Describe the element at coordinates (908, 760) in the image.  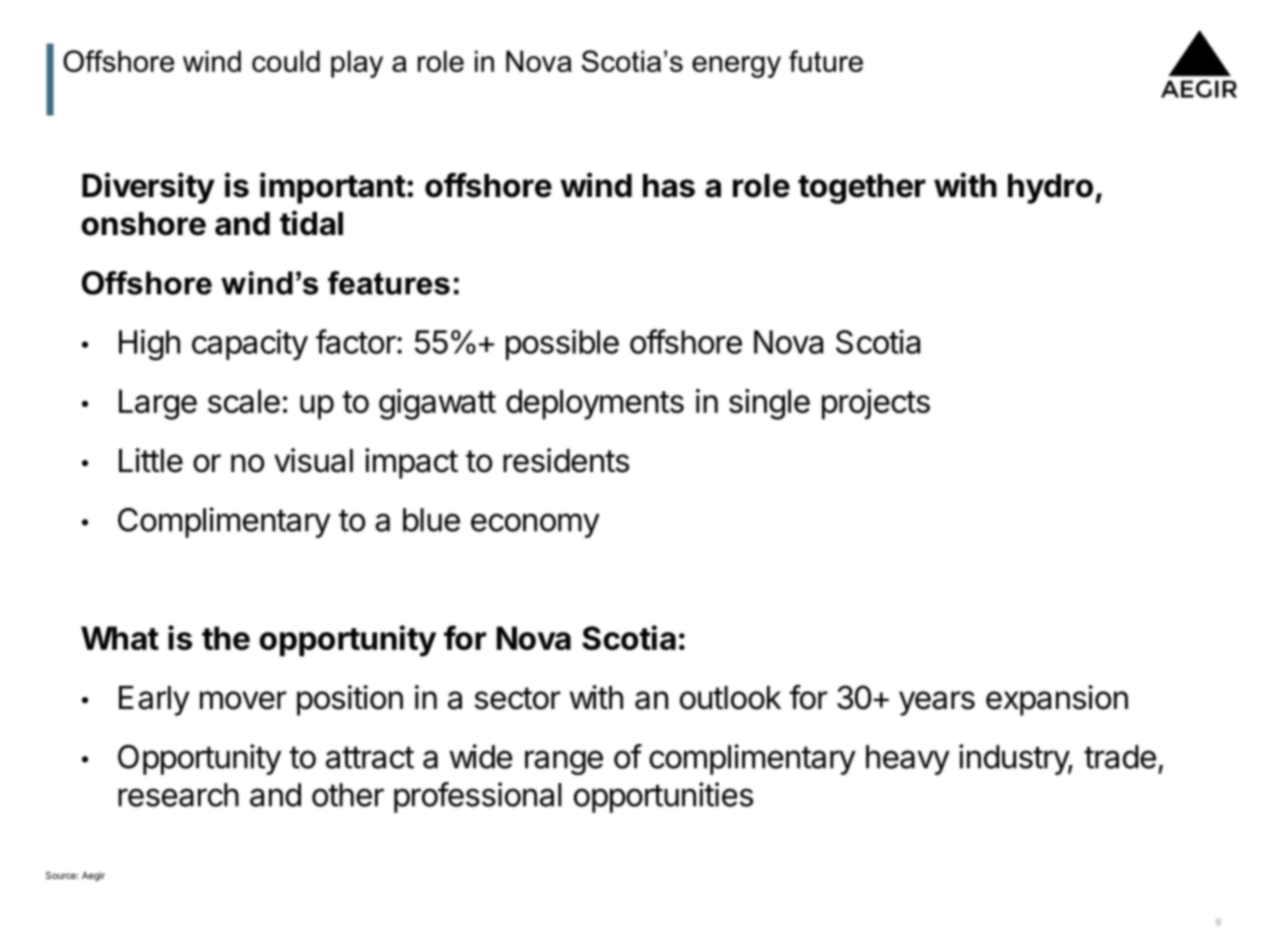
I see `heavy` at that location.
